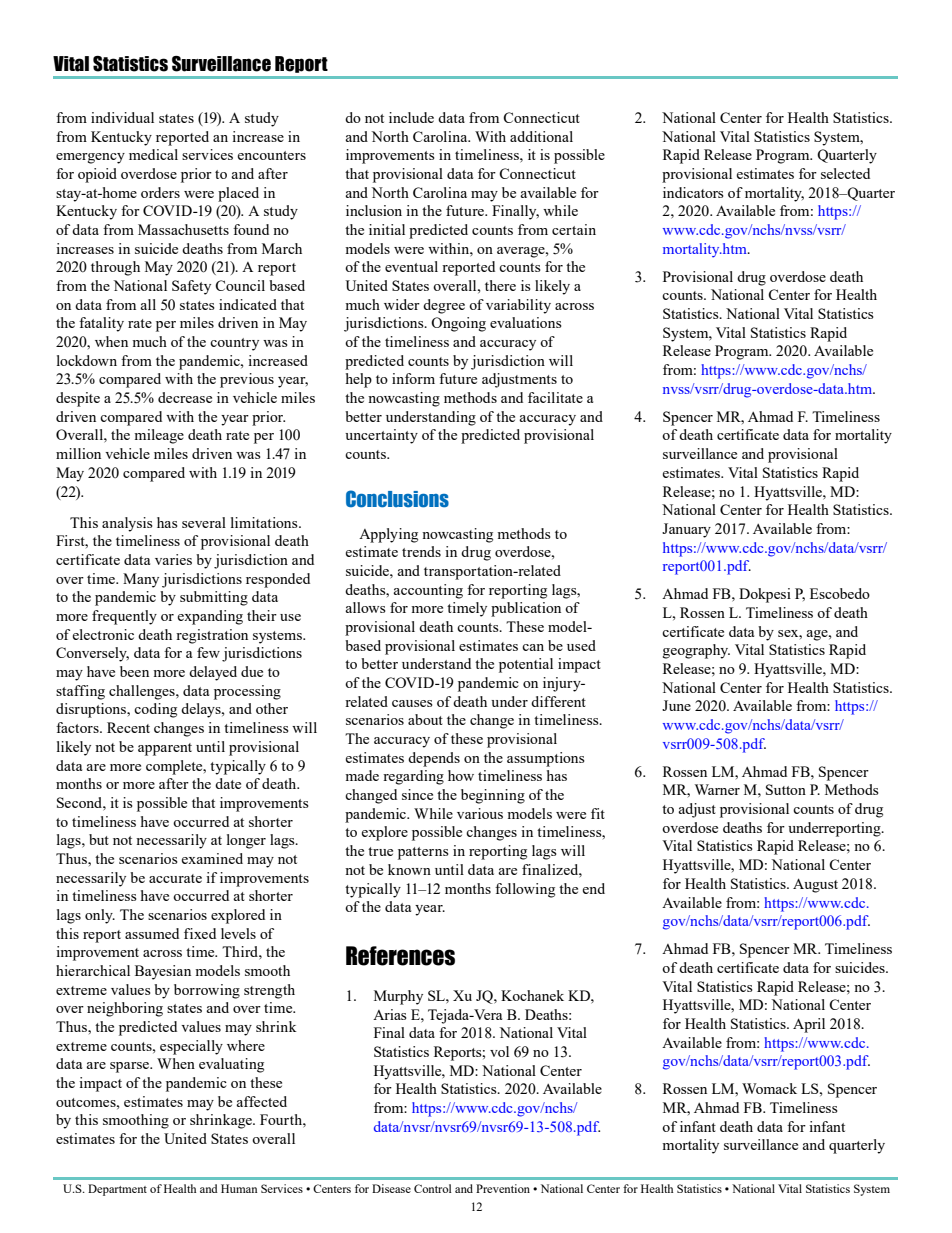 The height and width of the screenshot is (1233, 952). What do you see at coordinates (696, 651) in the screenshot?
I see `geography` at bounding box center [696, 651].
